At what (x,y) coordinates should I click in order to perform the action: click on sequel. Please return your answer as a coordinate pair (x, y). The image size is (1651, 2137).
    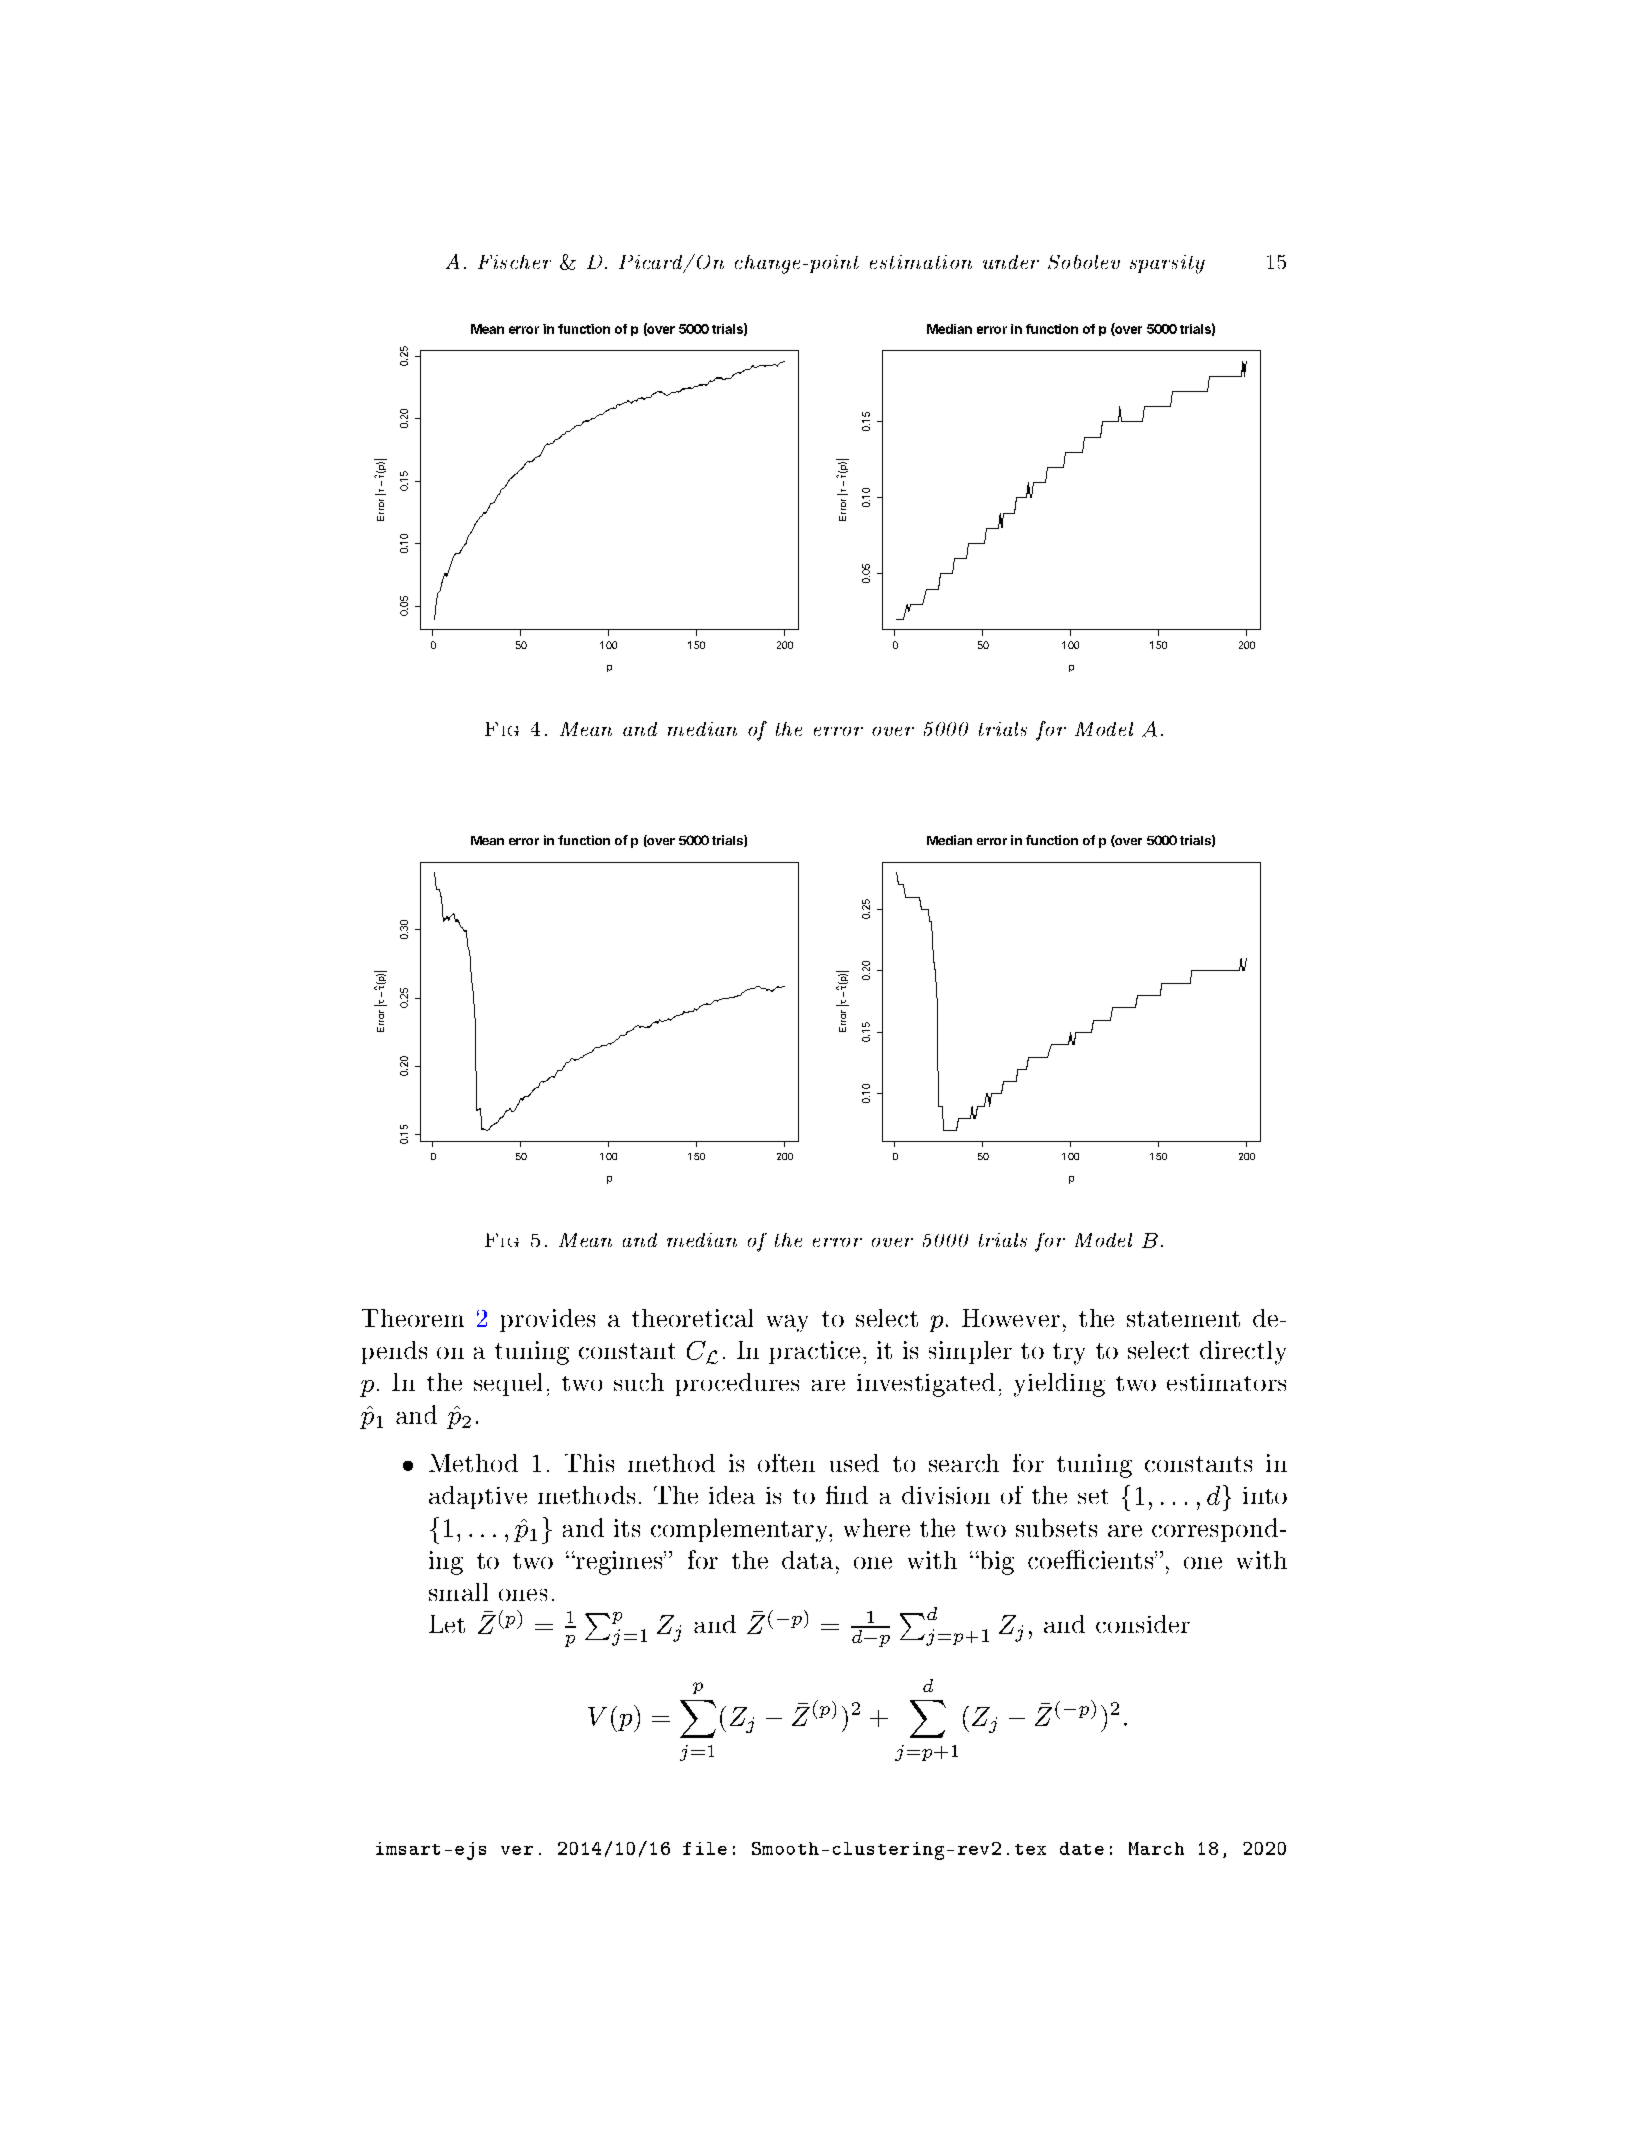
    Looking at the image, I should click on (508, 1384).
